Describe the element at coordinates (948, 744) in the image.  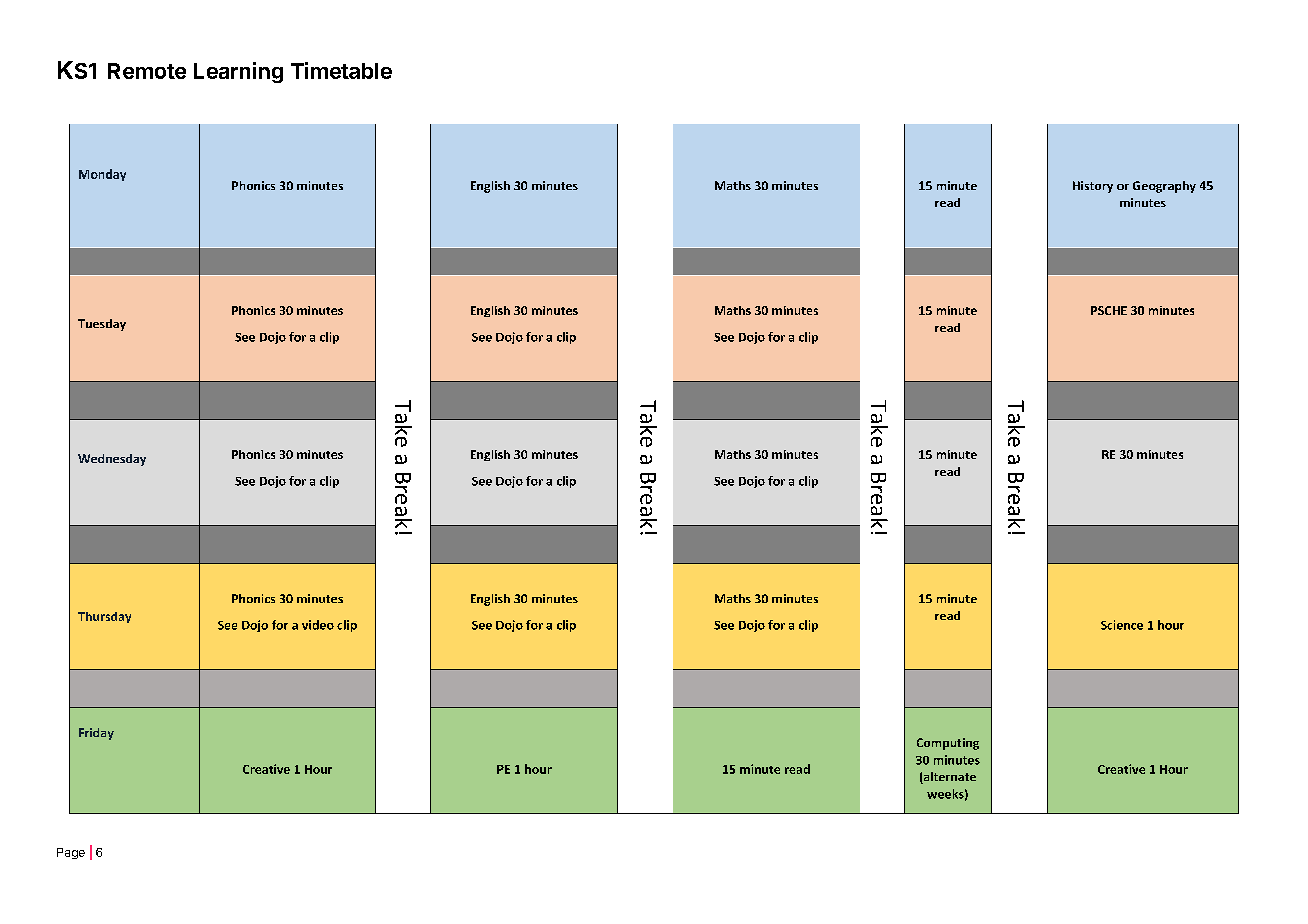
I see `Computing` at that location.
